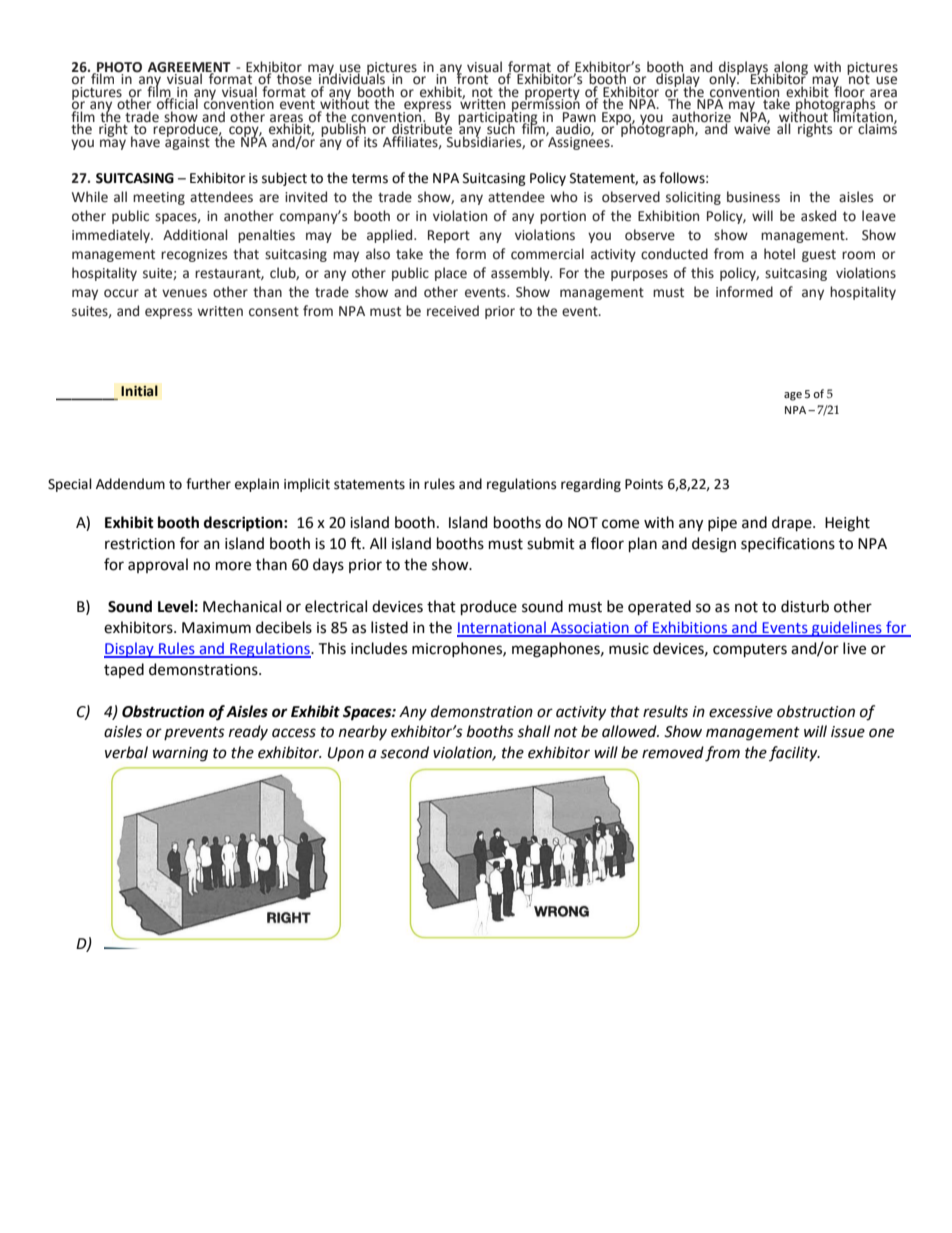 Image resolution: width=952 pixels, height=1233 pixels. Describe the element at coordinates (644, 484) in the screenshot. I see `Points` at that location.
